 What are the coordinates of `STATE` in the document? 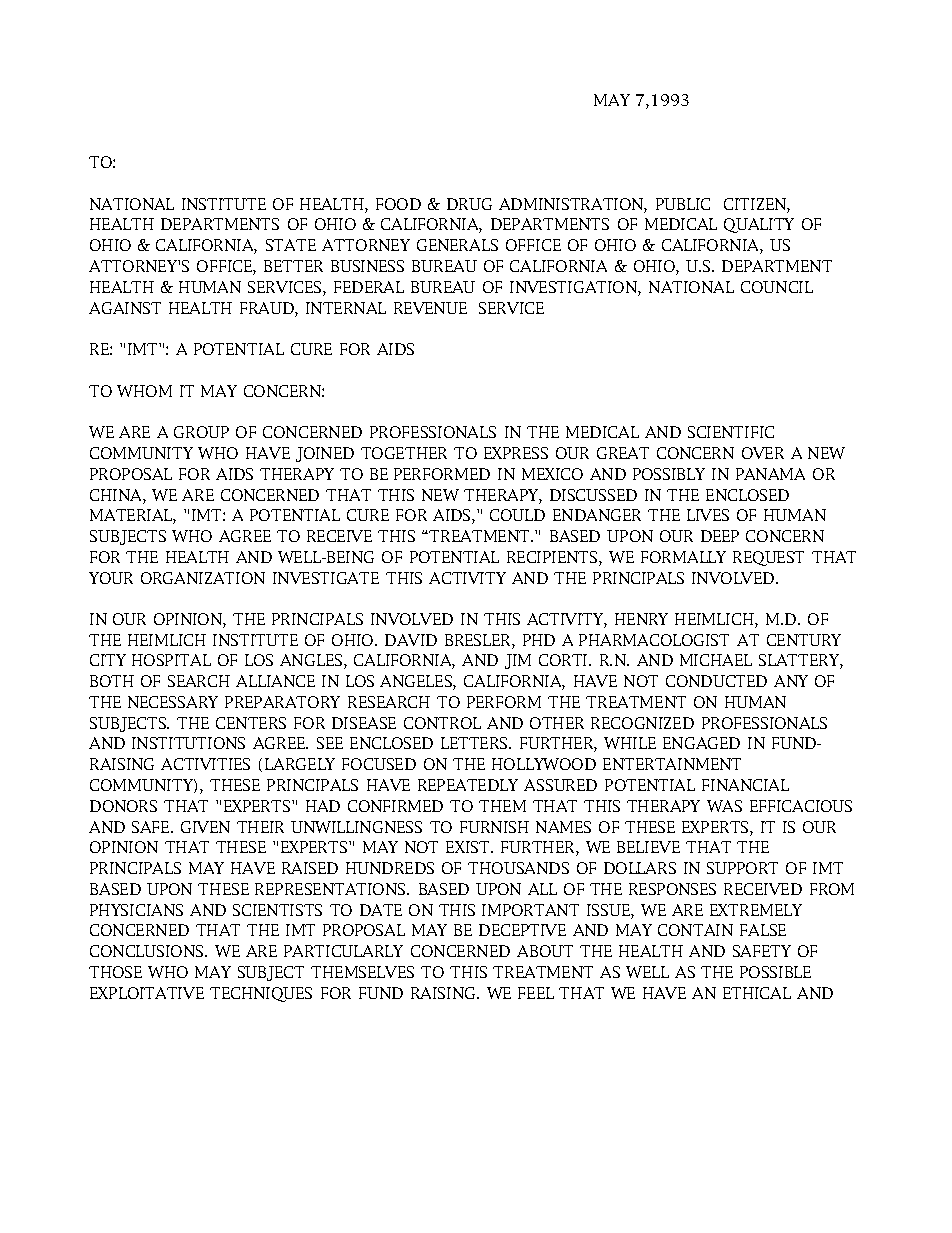 It's located at (291, 245).
